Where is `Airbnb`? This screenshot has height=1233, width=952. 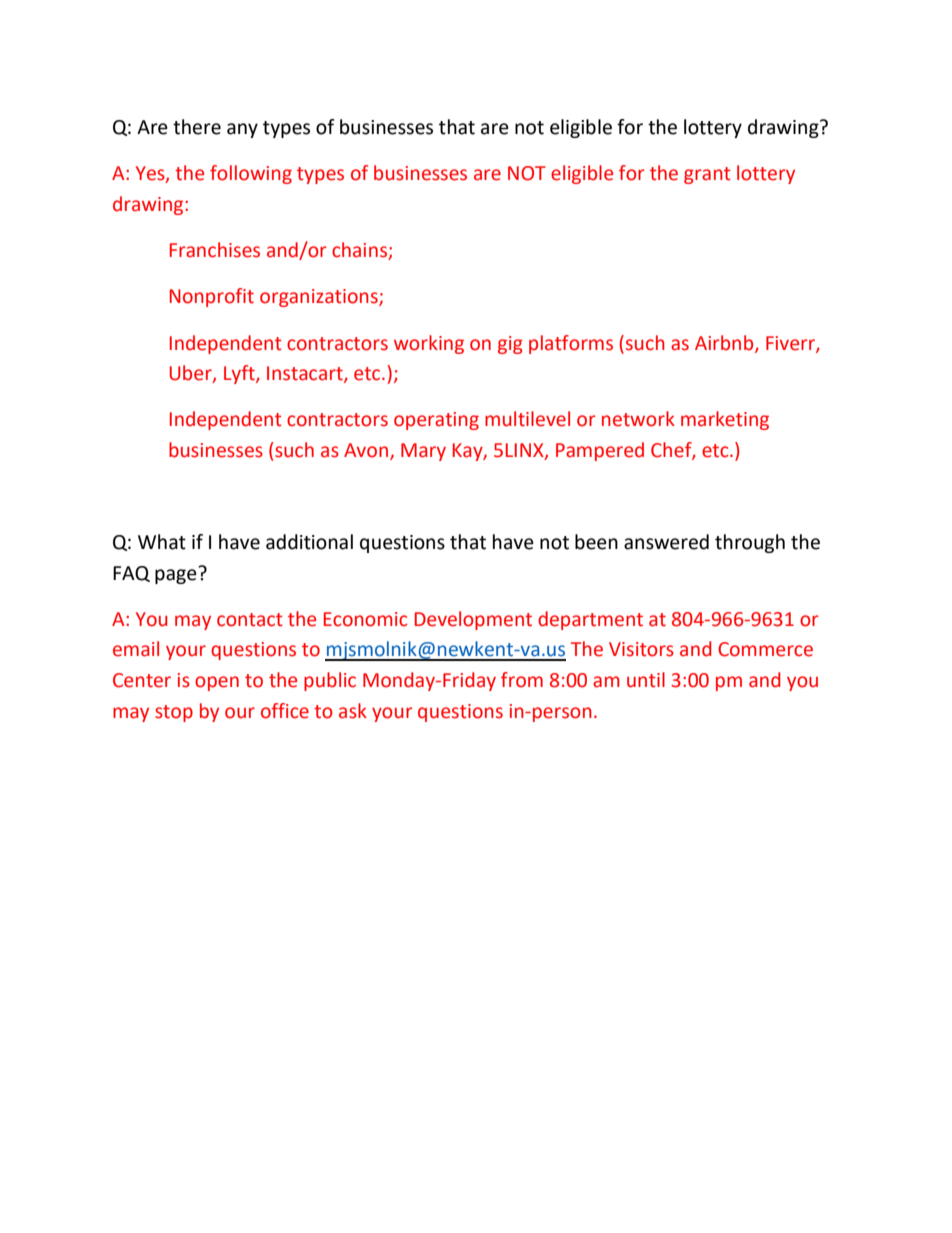 Airbnb is located at coordinates (725, 343).
